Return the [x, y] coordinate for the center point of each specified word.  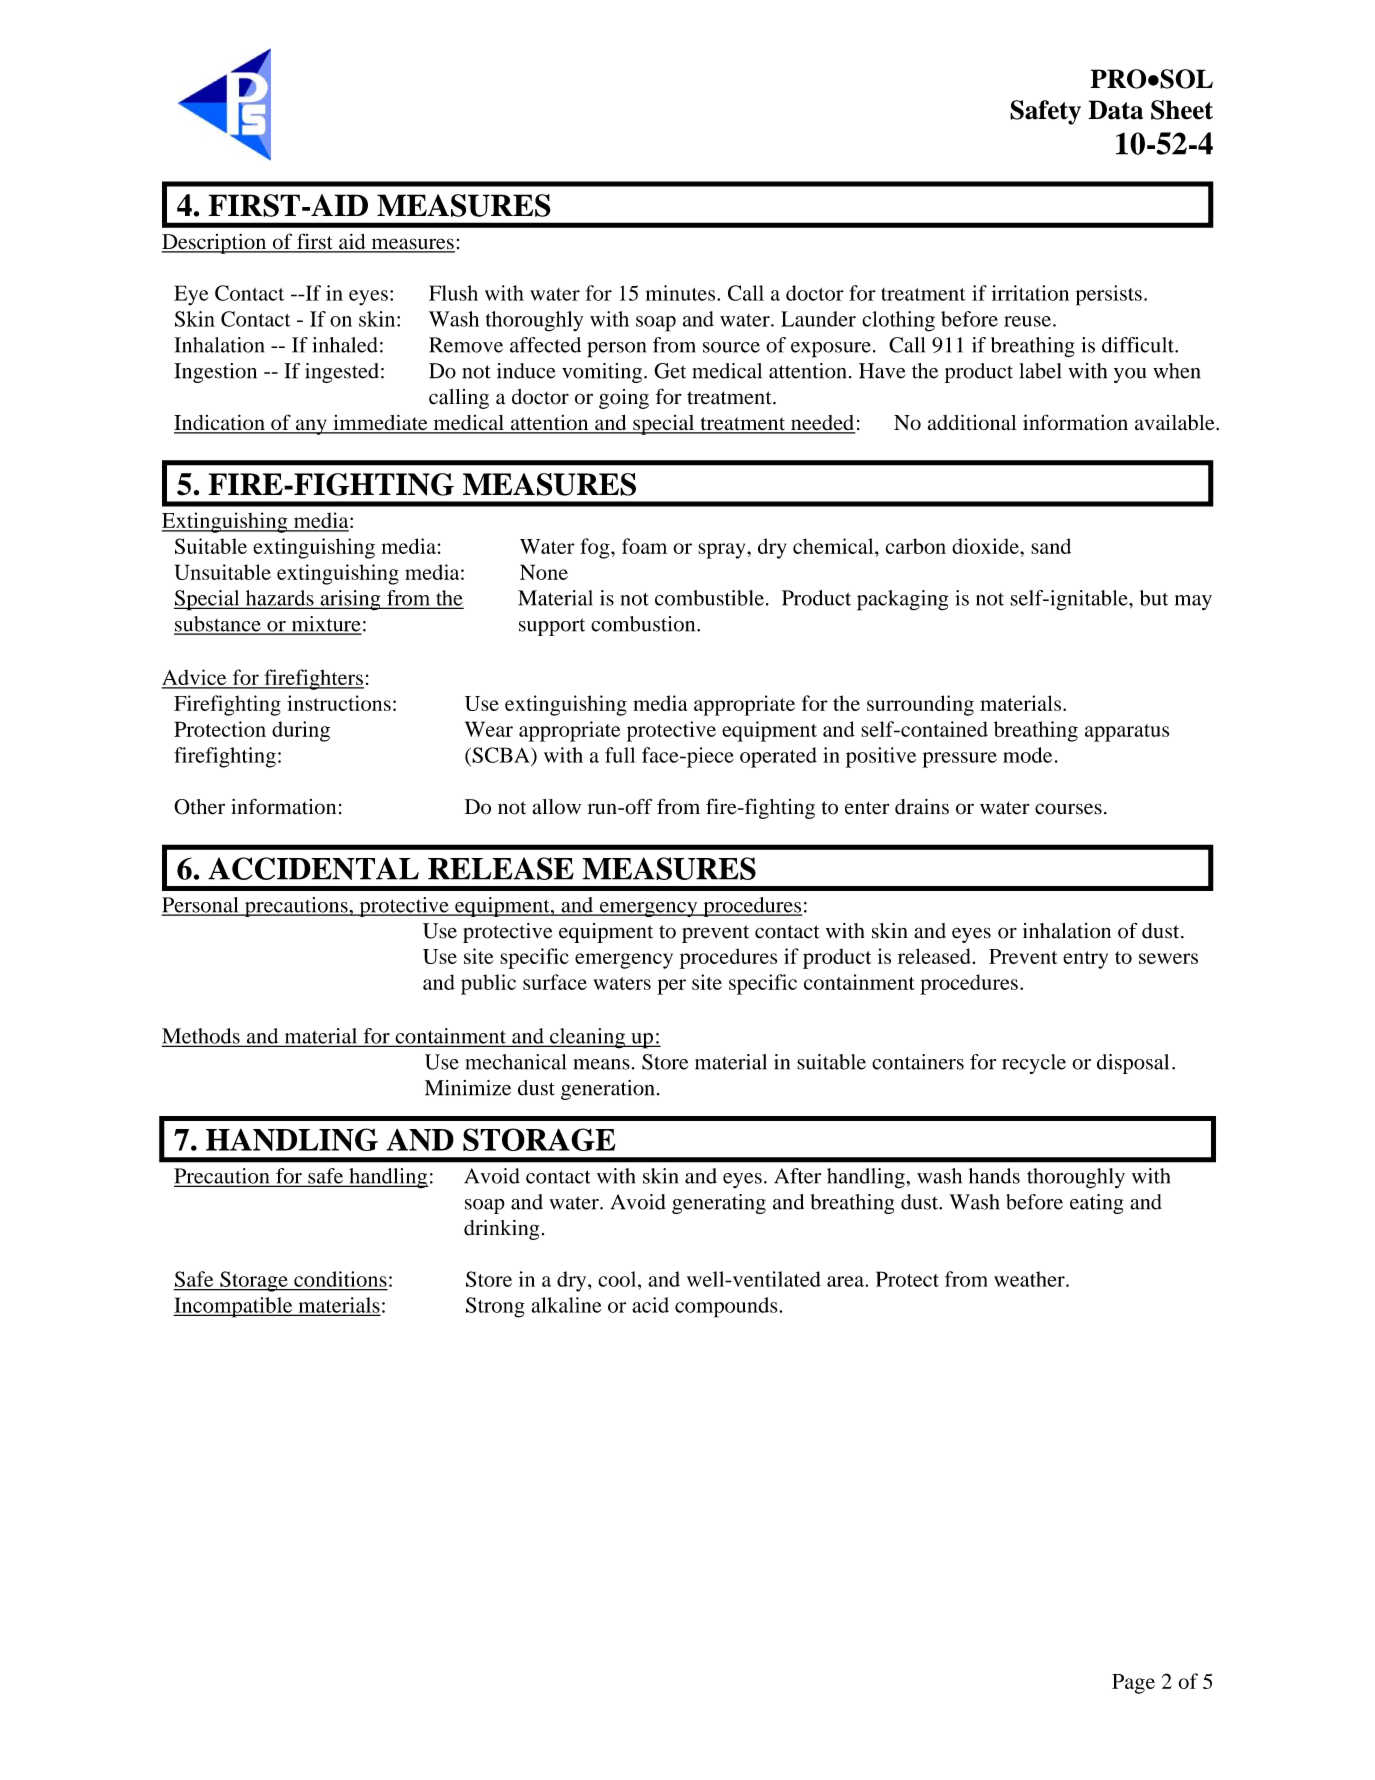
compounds [727, 1307]
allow [556, 807]
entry [1085, 960]
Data [1115, 110]
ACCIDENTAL [313, 868]
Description [215, 243]
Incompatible [234, 1307]
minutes [682, 293]
